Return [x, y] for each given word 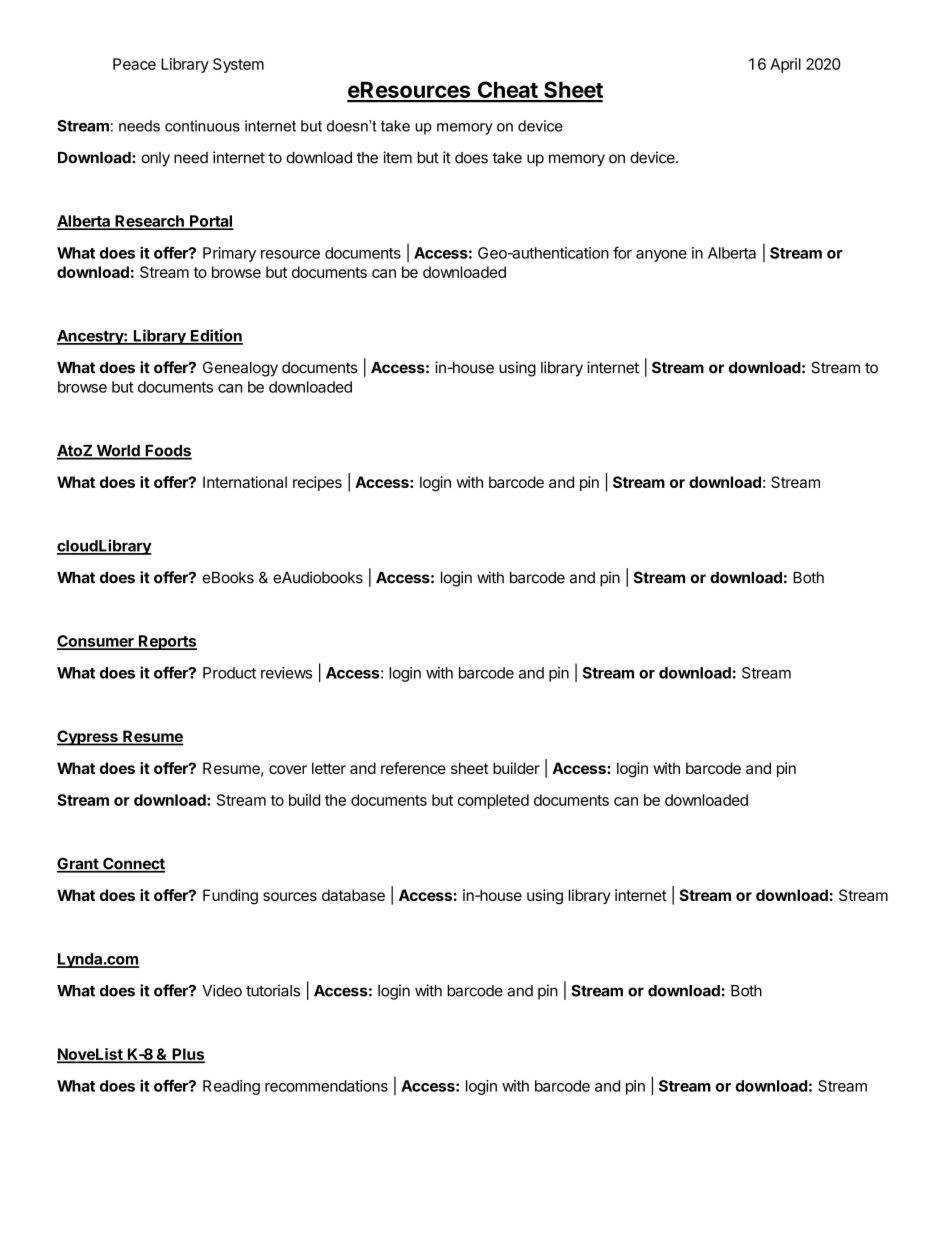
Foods [167, 452]
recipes [317, 483]
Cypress [88, 738]
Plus [187, 1055]
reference [413, 768]
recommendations [326, 1086]
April [785, 65]
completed [493, 801]
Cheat [507, 91]
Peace [134, 64]
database [353, 895]
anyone [661, 256]
